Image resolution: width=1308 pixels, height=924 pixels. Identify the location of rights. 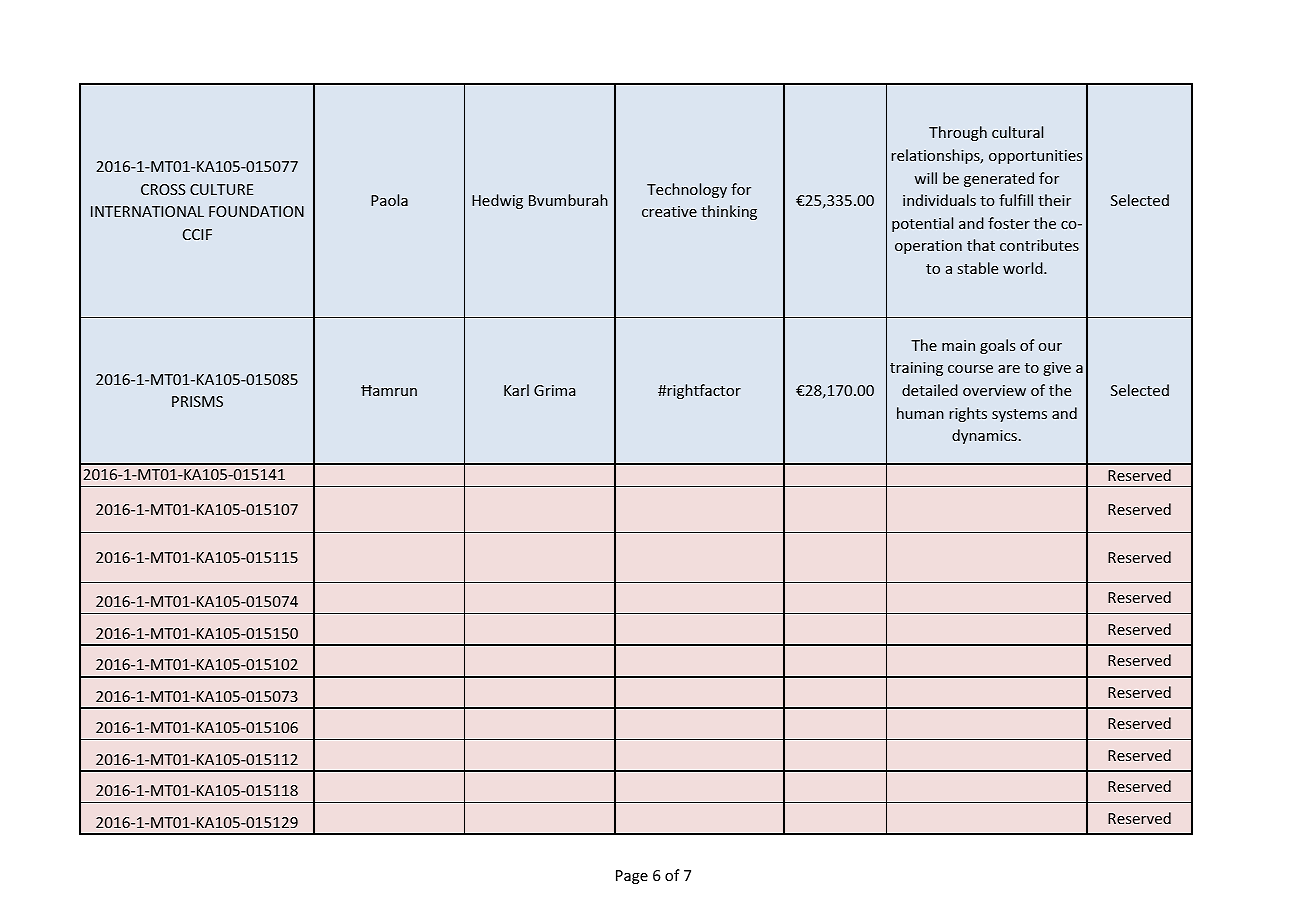
(968, 414).
